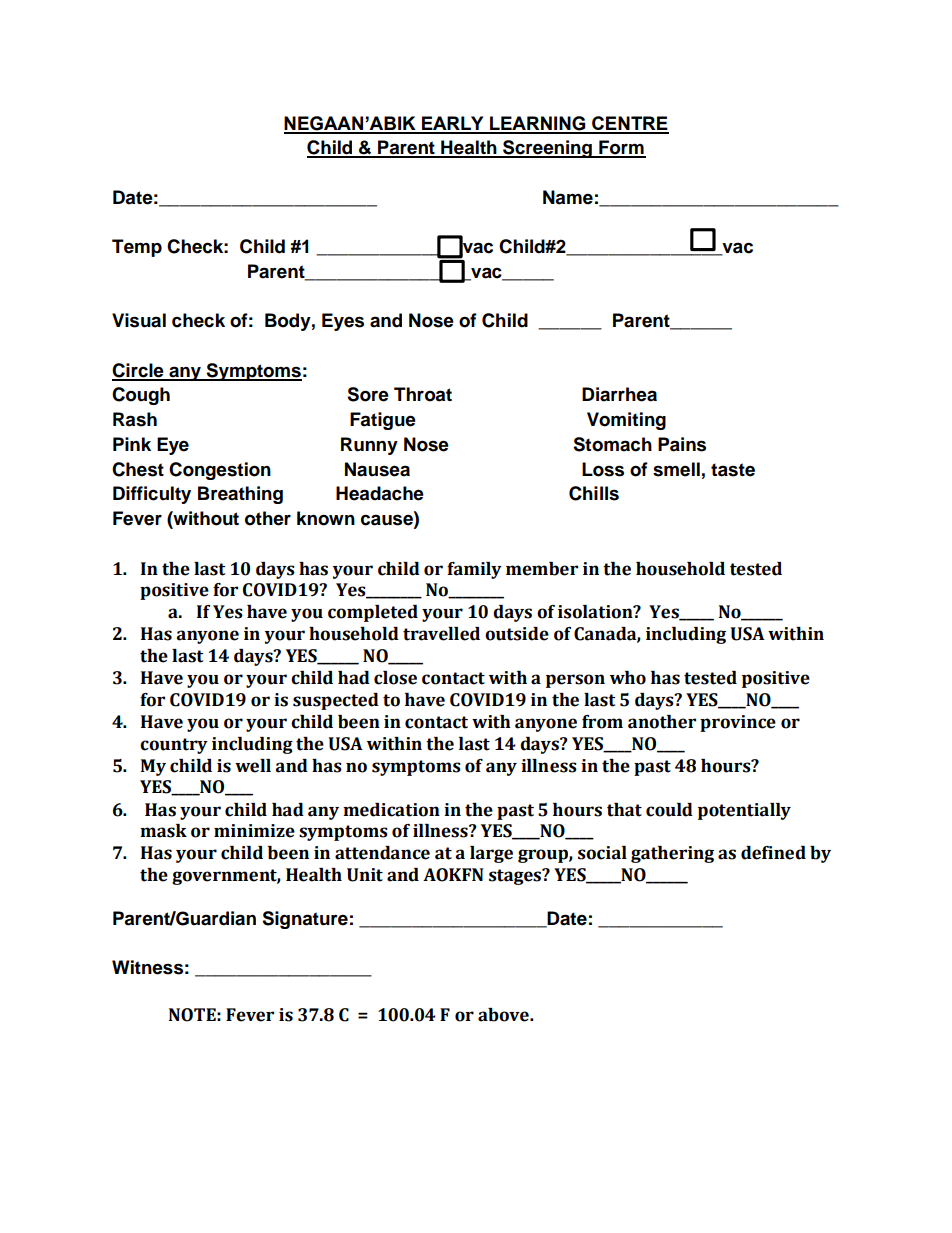 This screenshot has width=952, height=1233. What do you see at coordinates (137, 248) in the screenshot?
I see `Temp` at bounding box center [137, 248].
